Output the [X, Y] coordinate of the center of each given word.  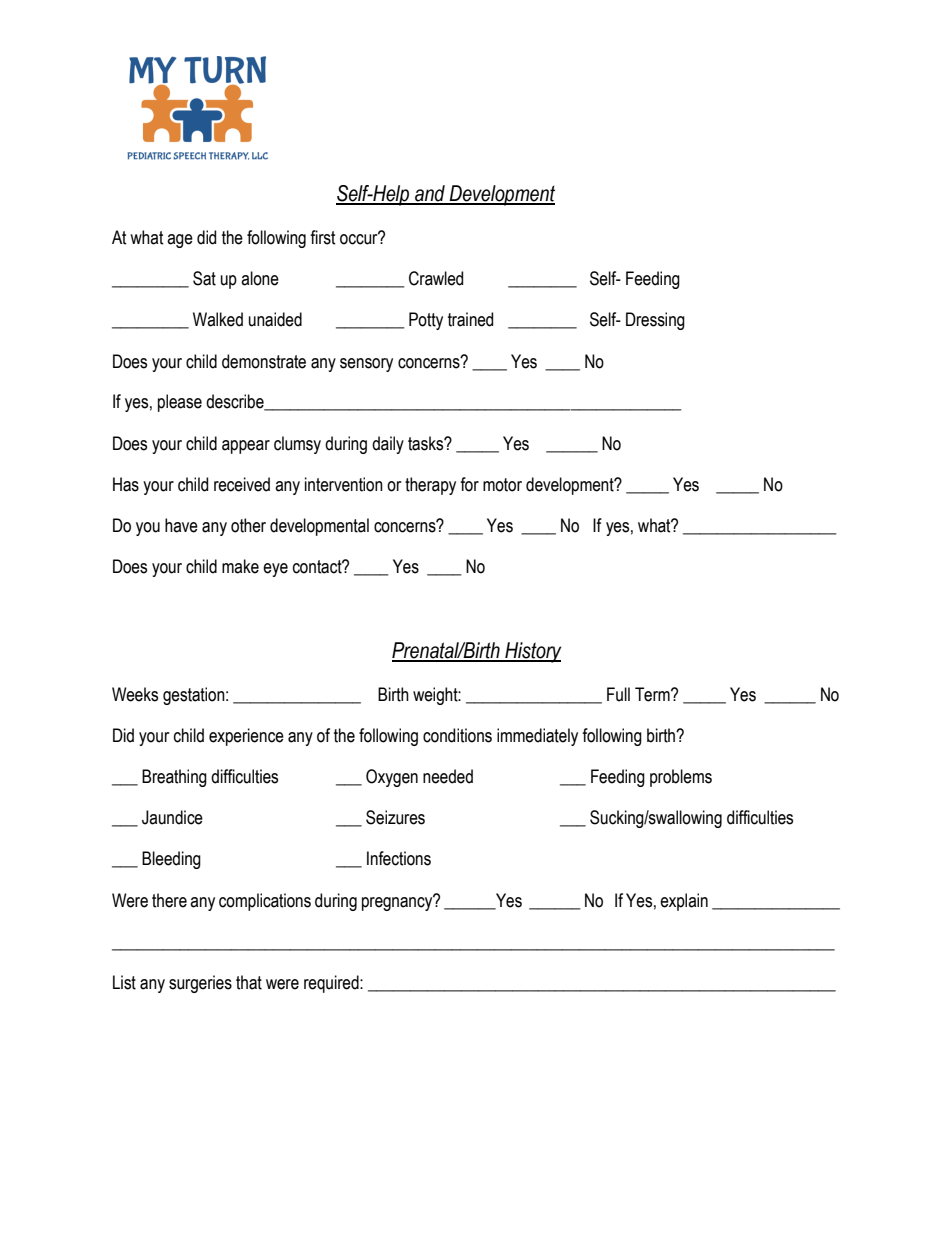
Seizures [395, 817]
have [181, 525]
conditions [457, 735]
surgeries [200, 984]
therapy [430, 486]
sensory [366, 365]
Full [618, 694]
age [180, 241]
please [180, 403]
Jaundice [172, 817]
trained [470, 319]
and [430, 194]
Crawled [436, 278]
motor [502, 485]
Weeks [135, 694]
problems [681, 778]
